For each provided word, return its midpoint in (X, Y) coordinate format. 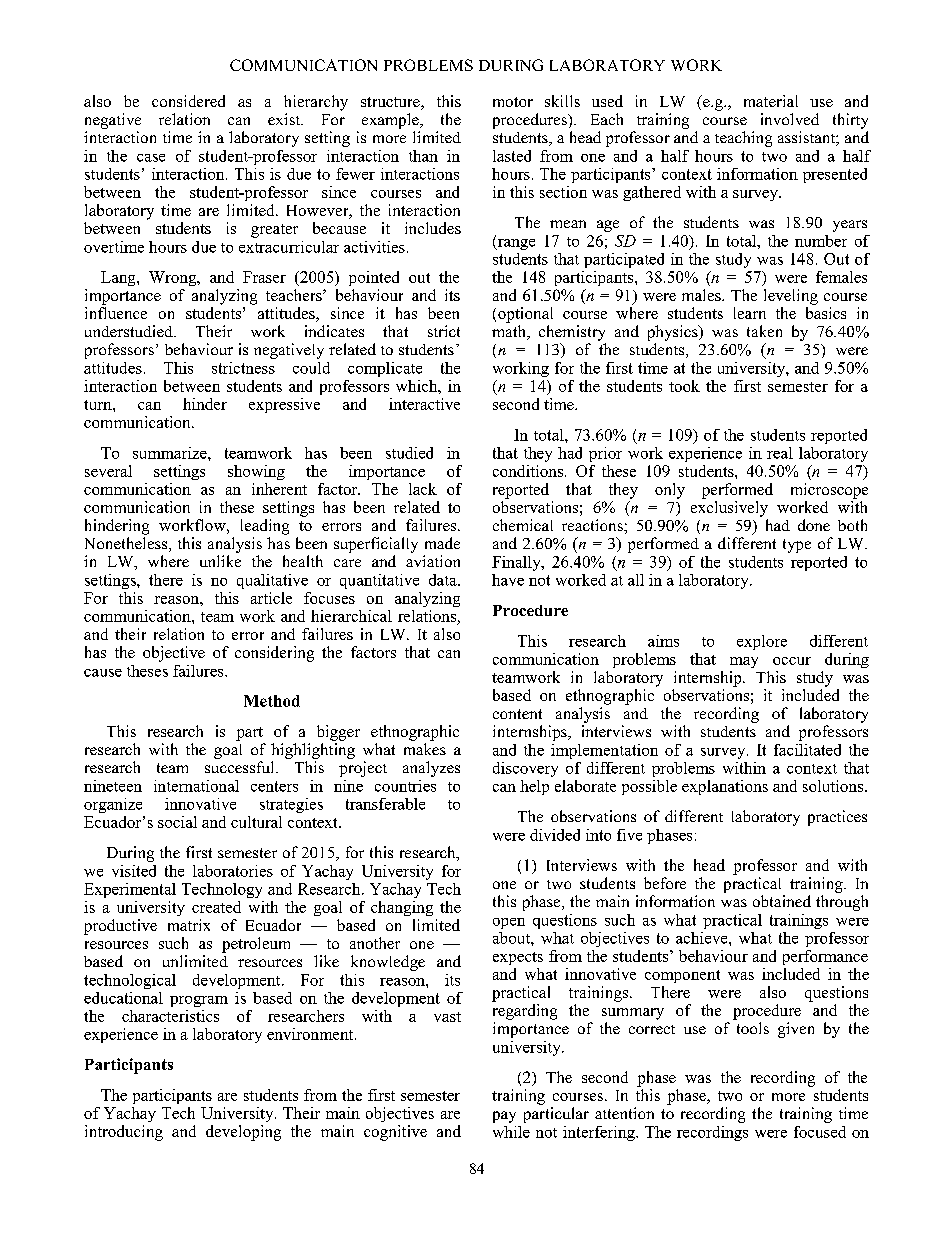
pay (504, 1117)
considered (188, 101)
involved (790, 119)
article (271, 598)
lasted (512, 156)
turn (99, 405)
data (444, 580)
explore (762, 642)
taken (764, 331)
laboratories (233, 871)
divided (555, 835)
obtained (782, 901)
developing (243, 1133)
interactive (424, 404)
